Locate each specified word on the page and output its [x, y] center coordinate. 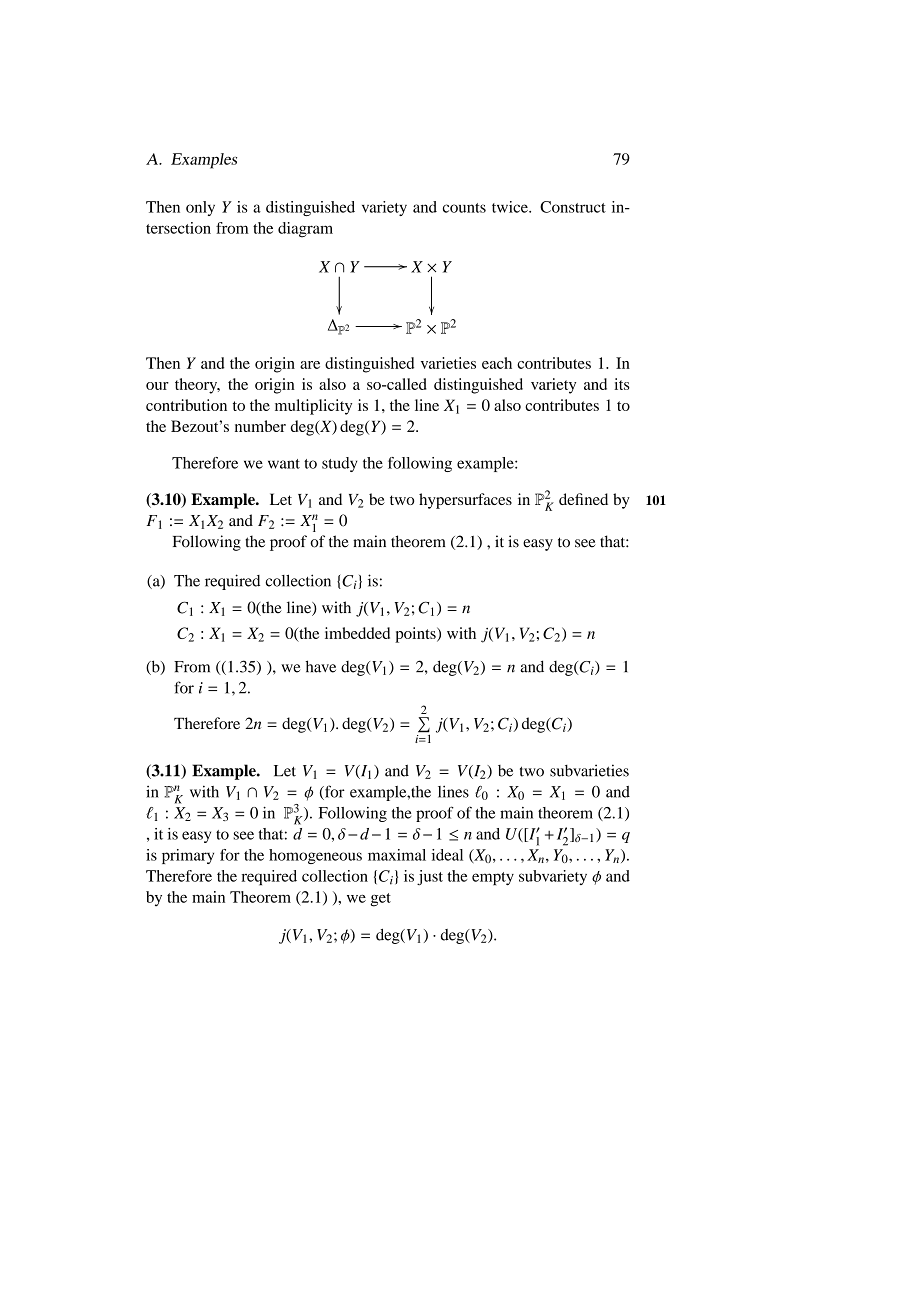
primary [188, 856]
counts [464, 208]
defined [583, 499]
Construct [573, 207]
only [200, 208]
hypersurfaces [465, 501]
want [284, 464]
